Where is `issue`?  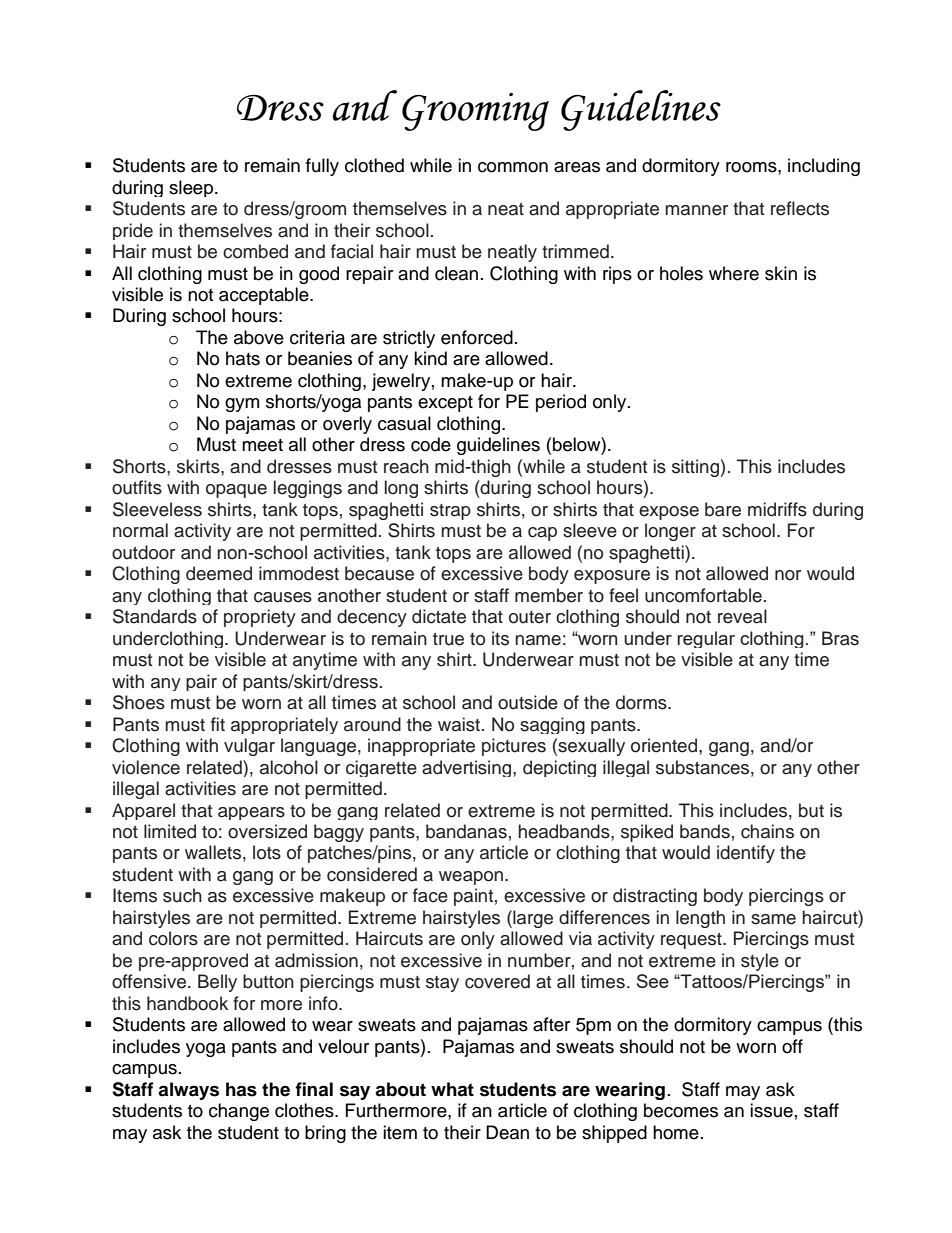
issue is located at coordinates (771, 1110).
